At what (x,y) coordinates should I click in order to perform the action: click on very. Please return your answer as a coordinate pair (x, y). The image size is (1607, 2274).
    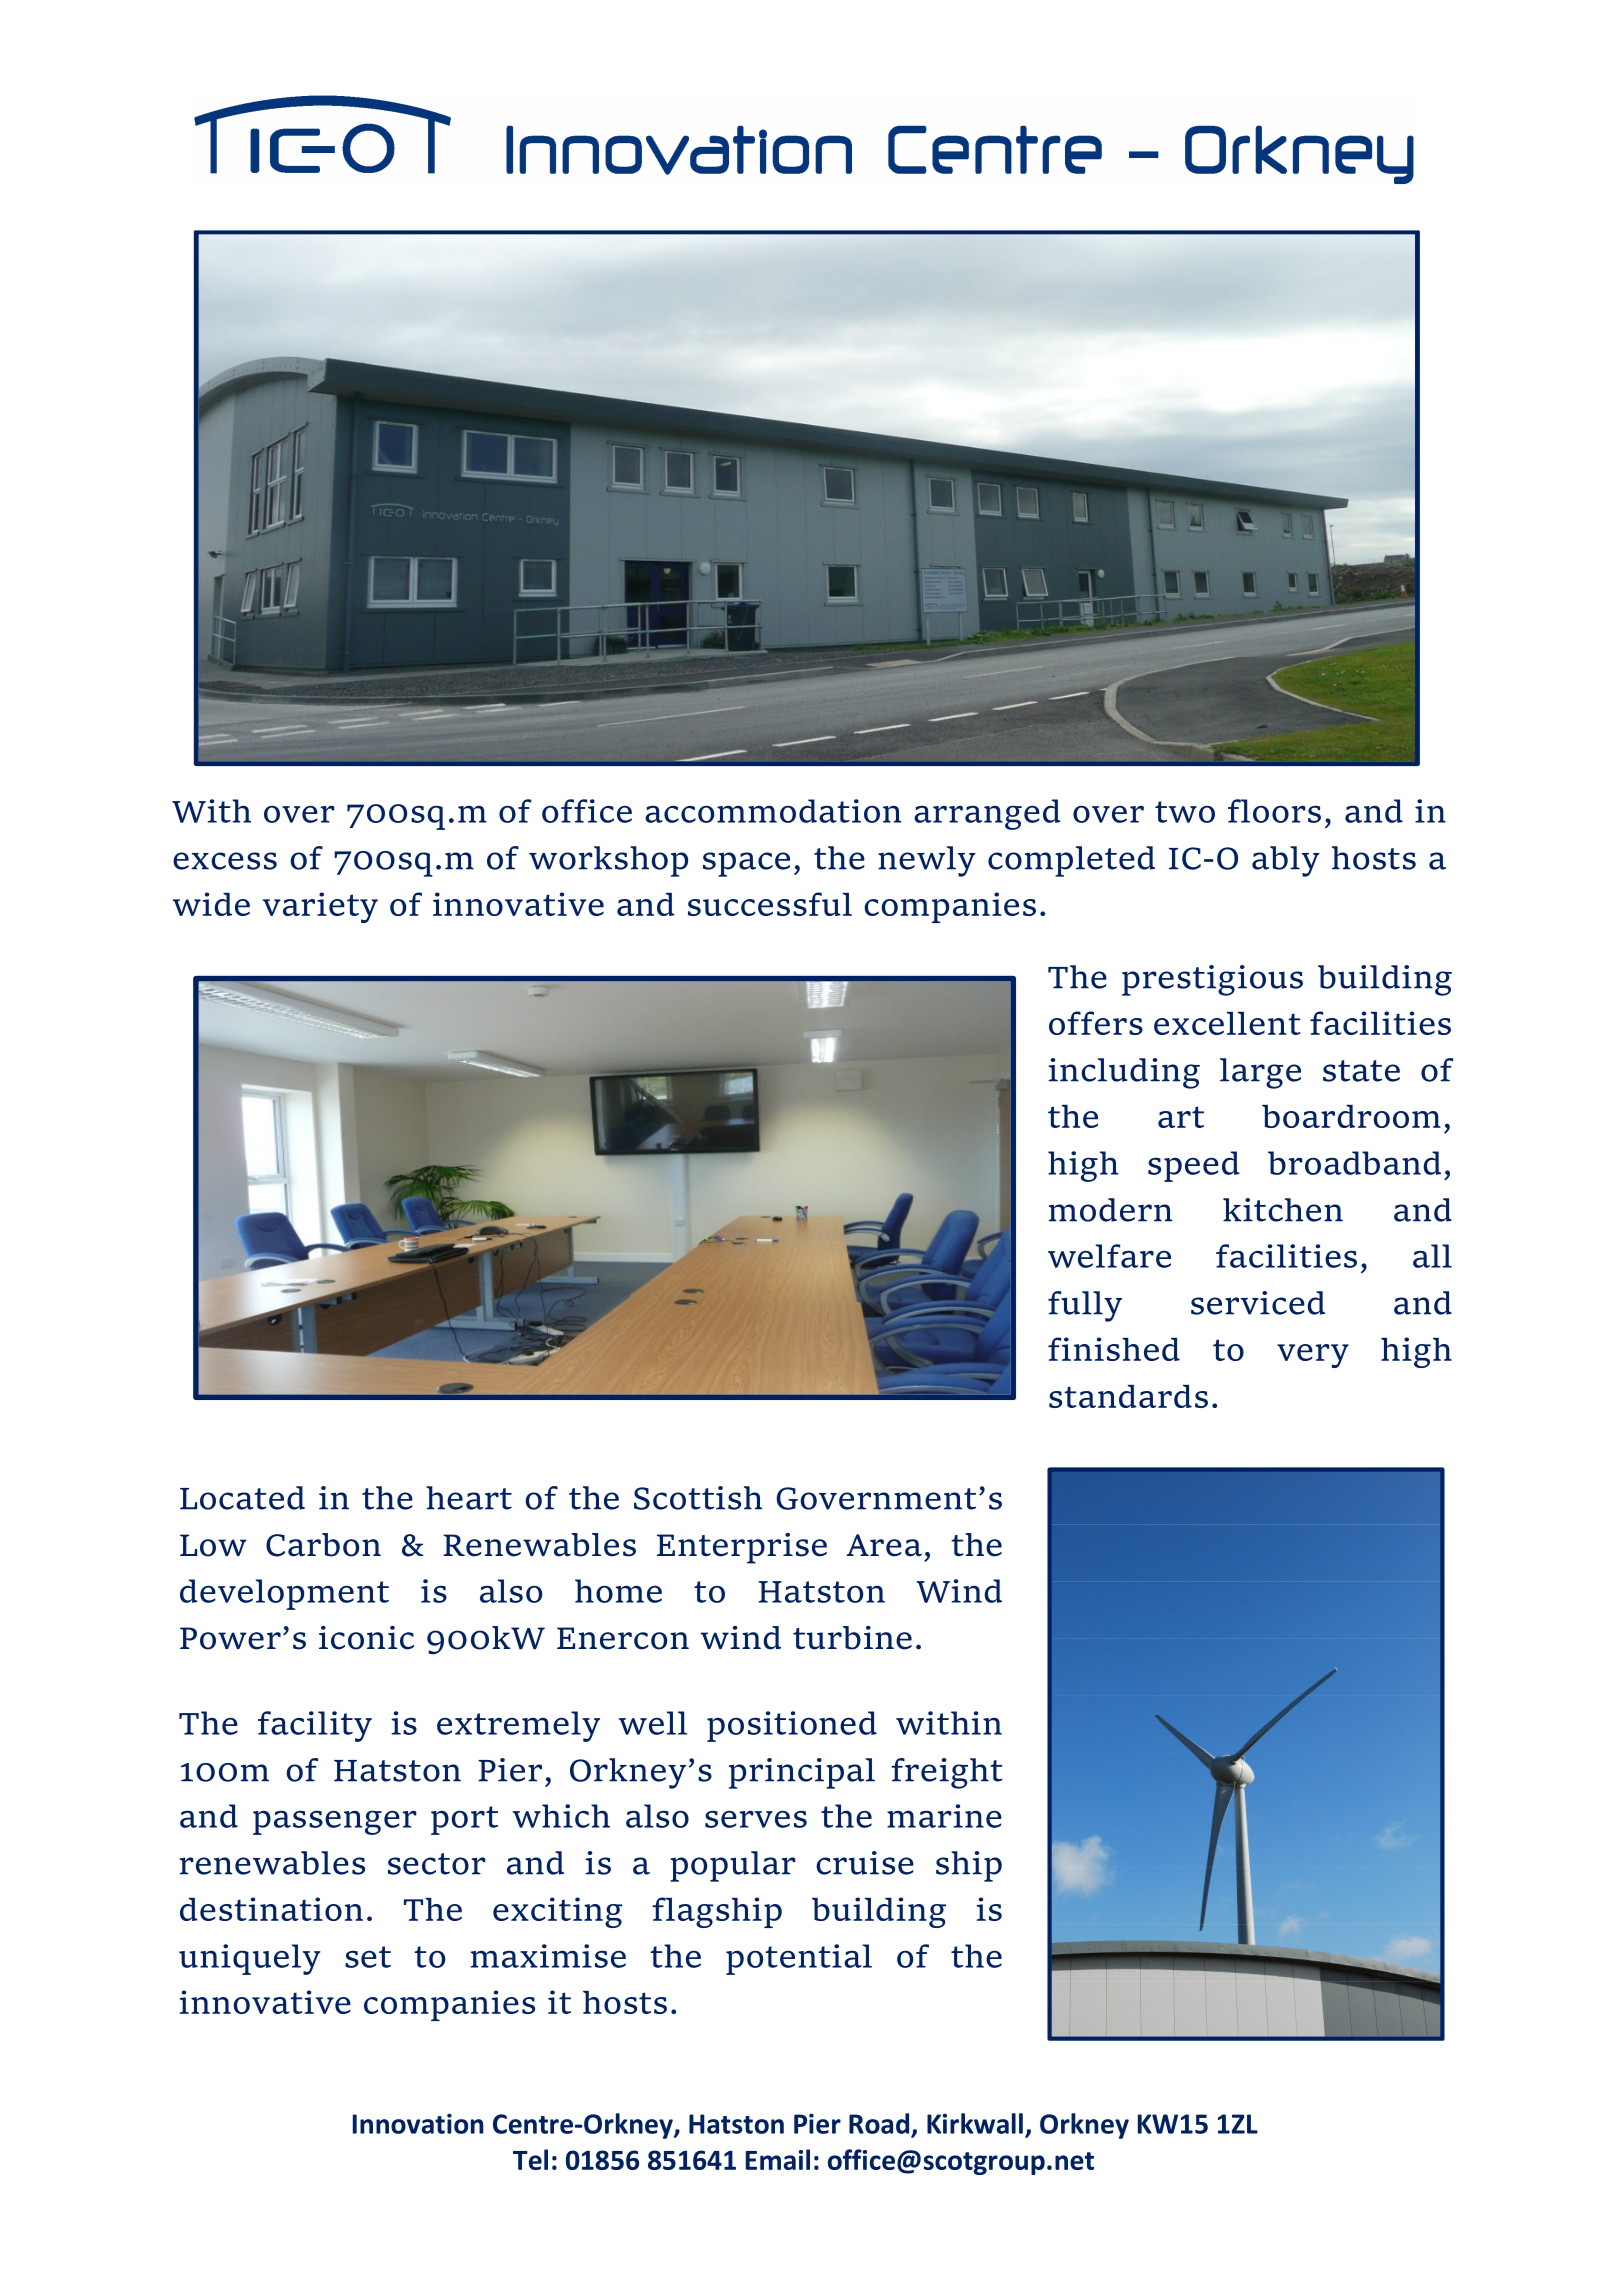
    Looking at the image, I should click on (1313, 1356).
